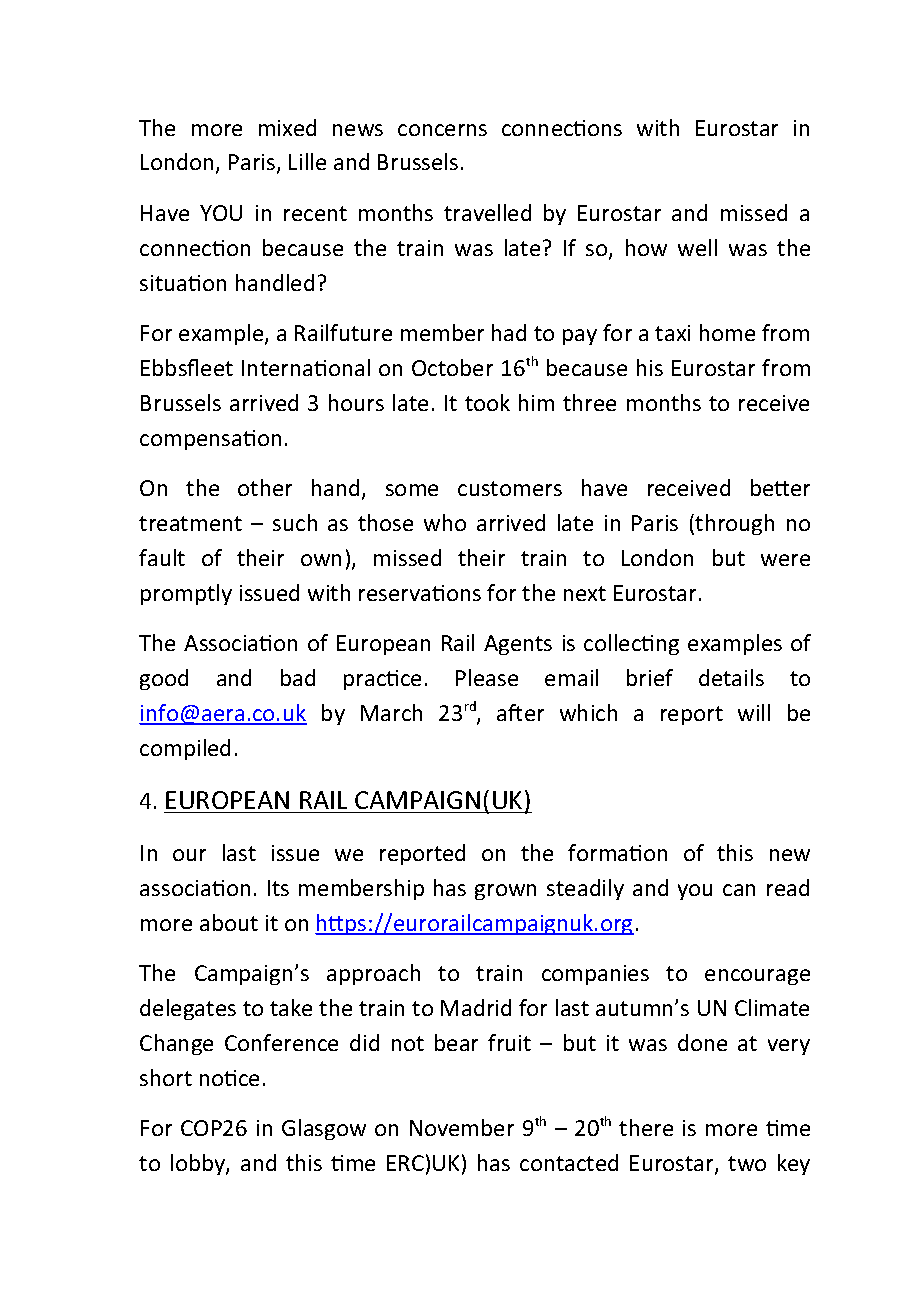 The image size is (924, 1308). What do you see at coordinates (287, 127) in the image?
I see `mixed` at bounding box center [287, 127].
